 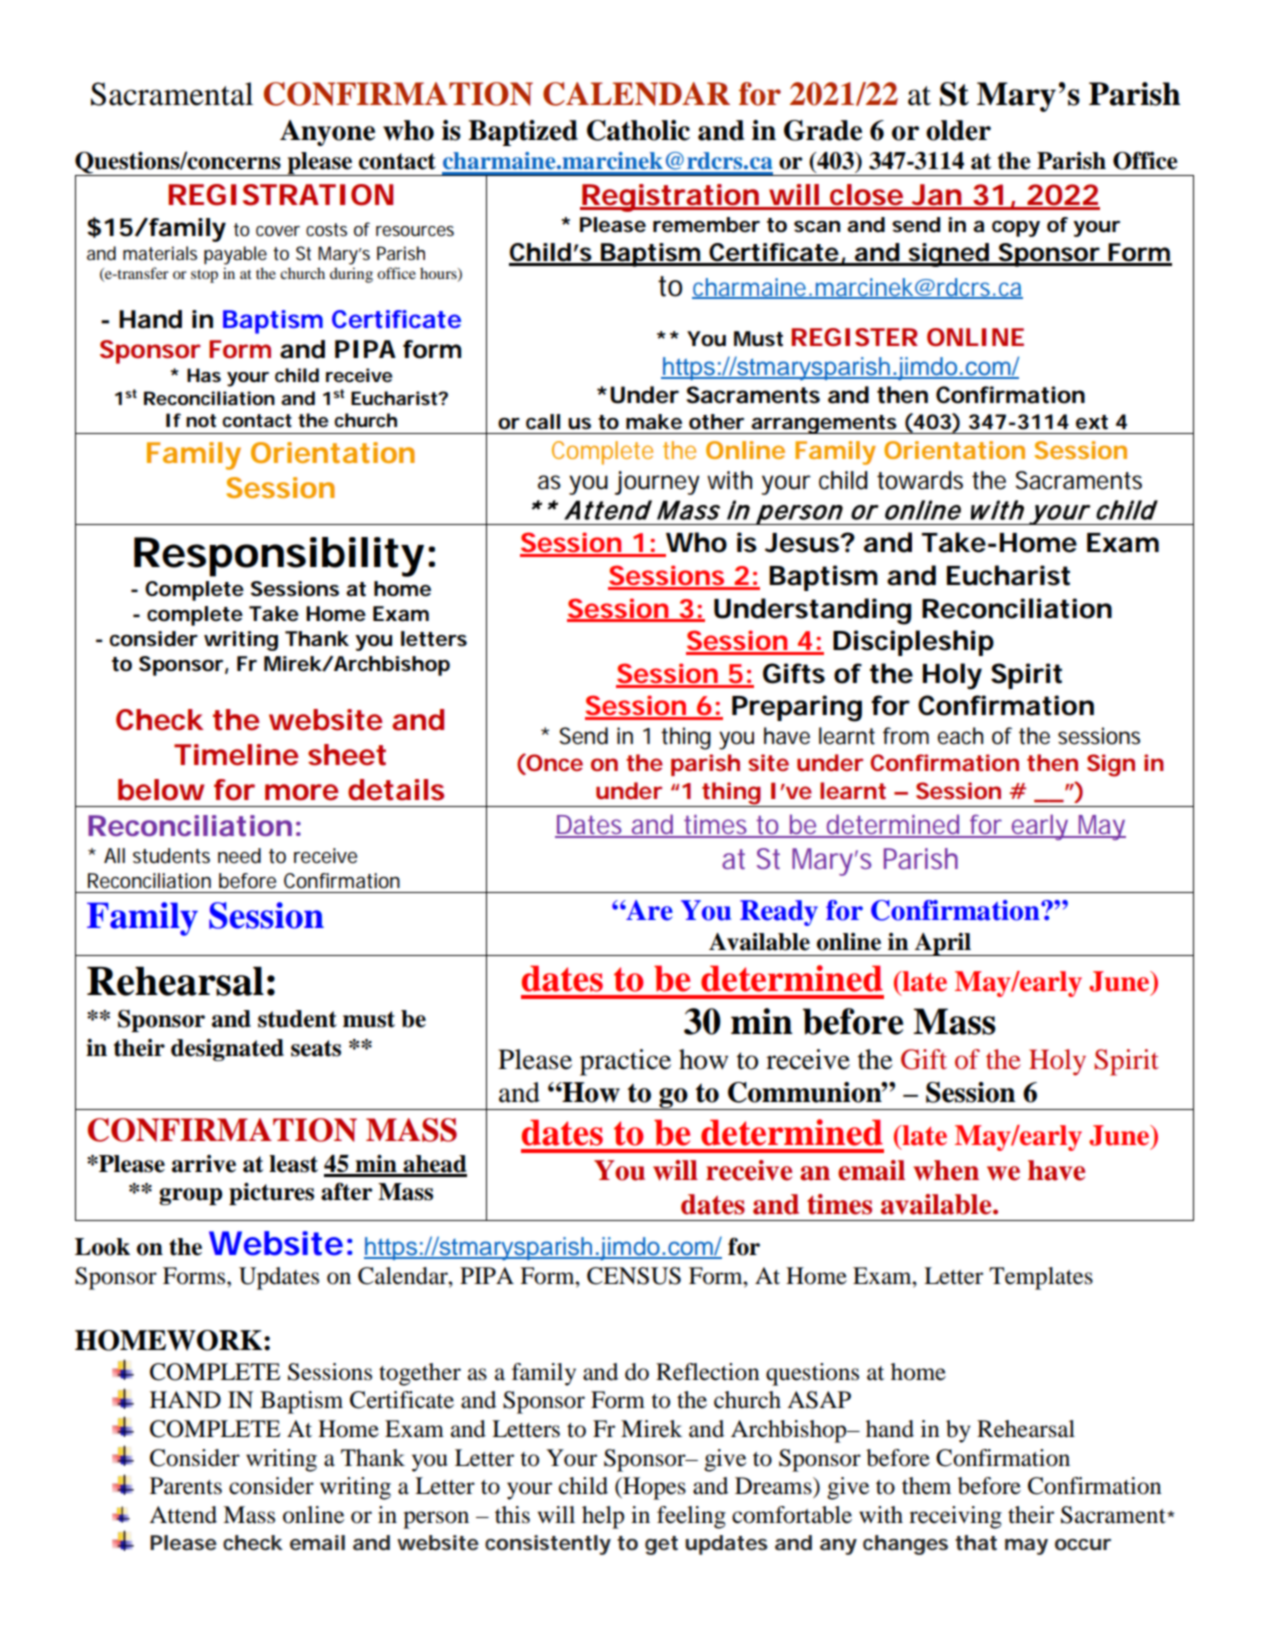 What do you see at coordinates (603, 1517) in the image?
I see `help` at bounding box center [603, 1517].
